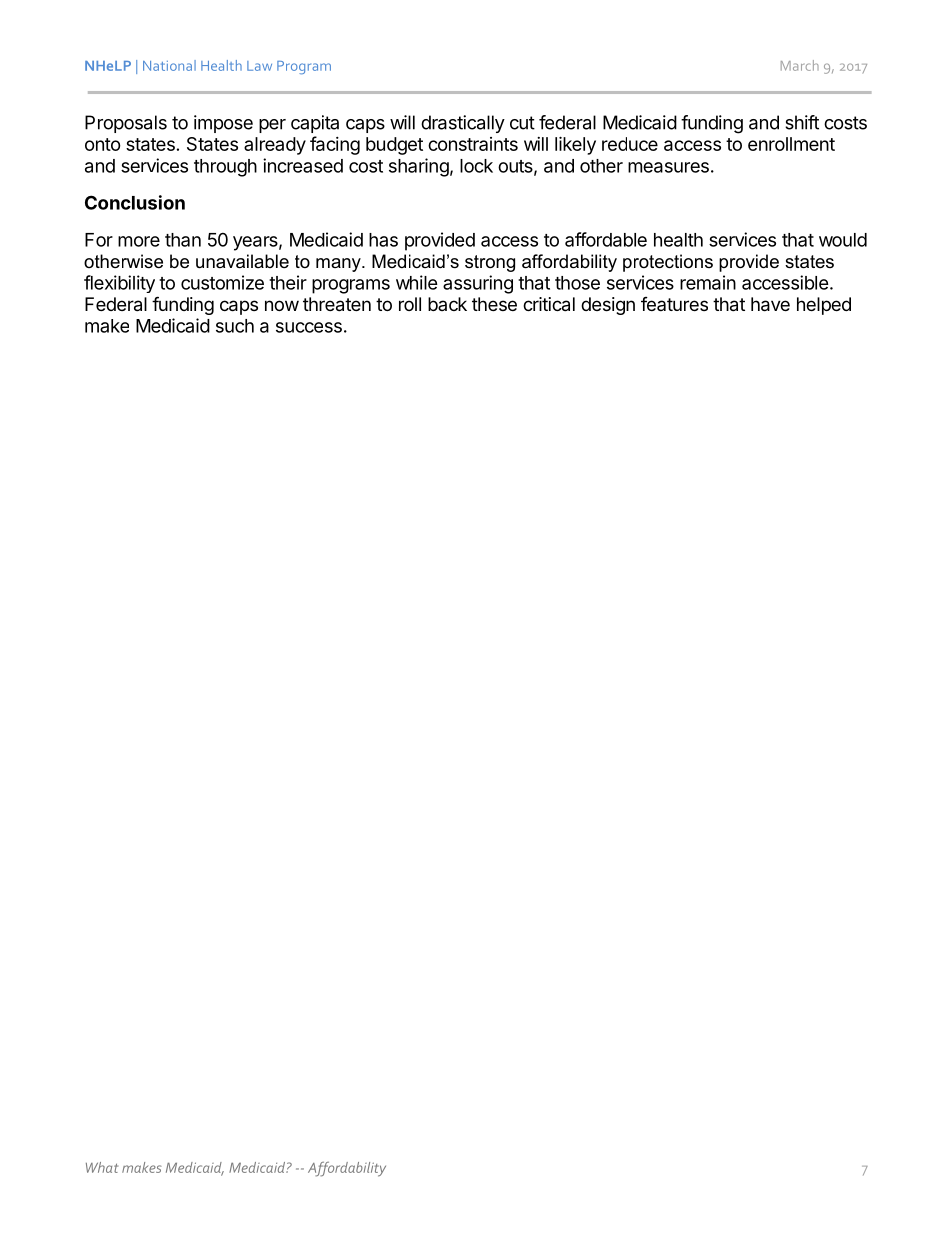 The height and width of the screenshot is (1233, 952). What do you see at coordinates (463, 124) in the screenshot?
I see `drastically` at bounding box center [463, 124].
